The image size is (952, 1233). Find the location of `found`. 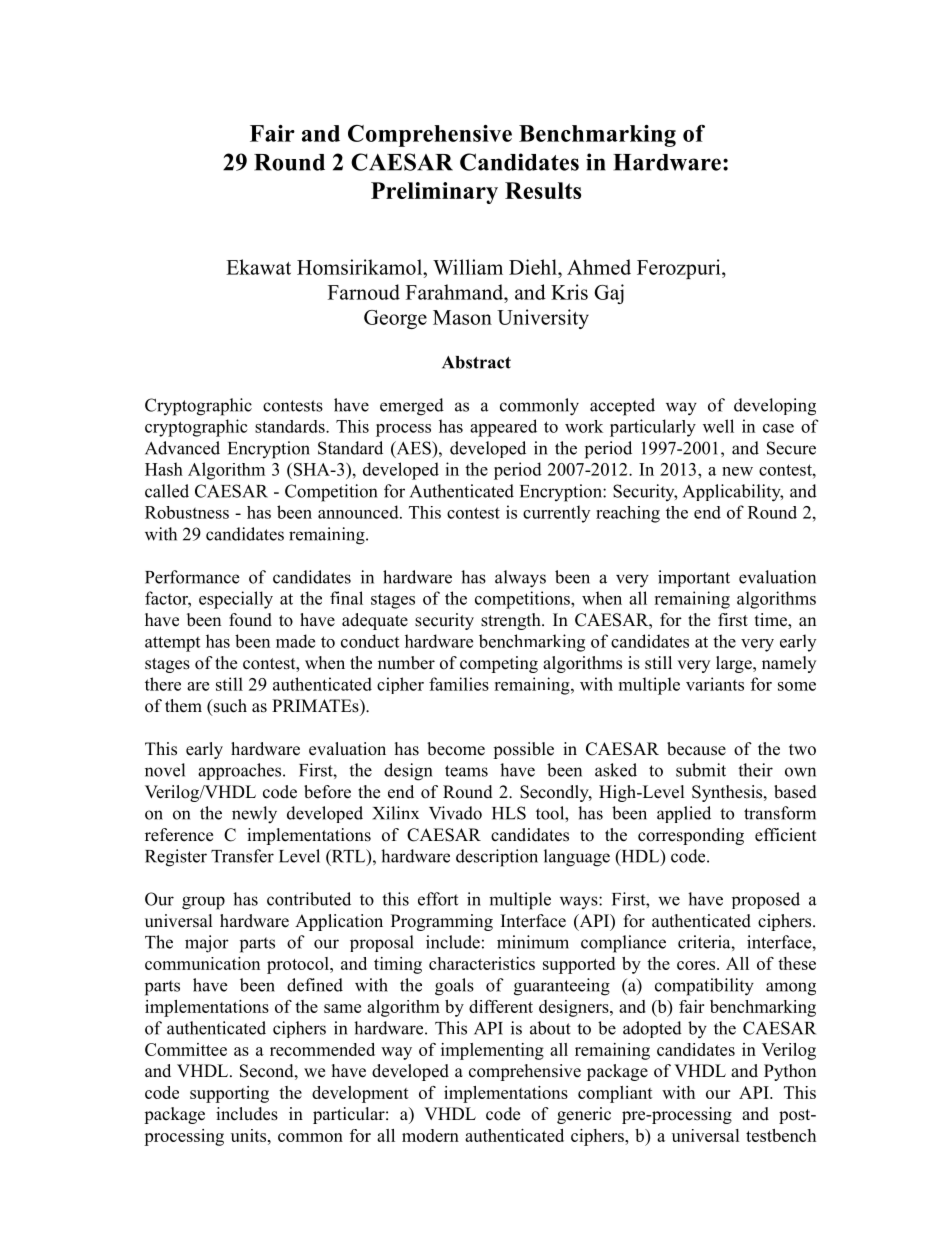

found is located at coordinates (250, 620).
